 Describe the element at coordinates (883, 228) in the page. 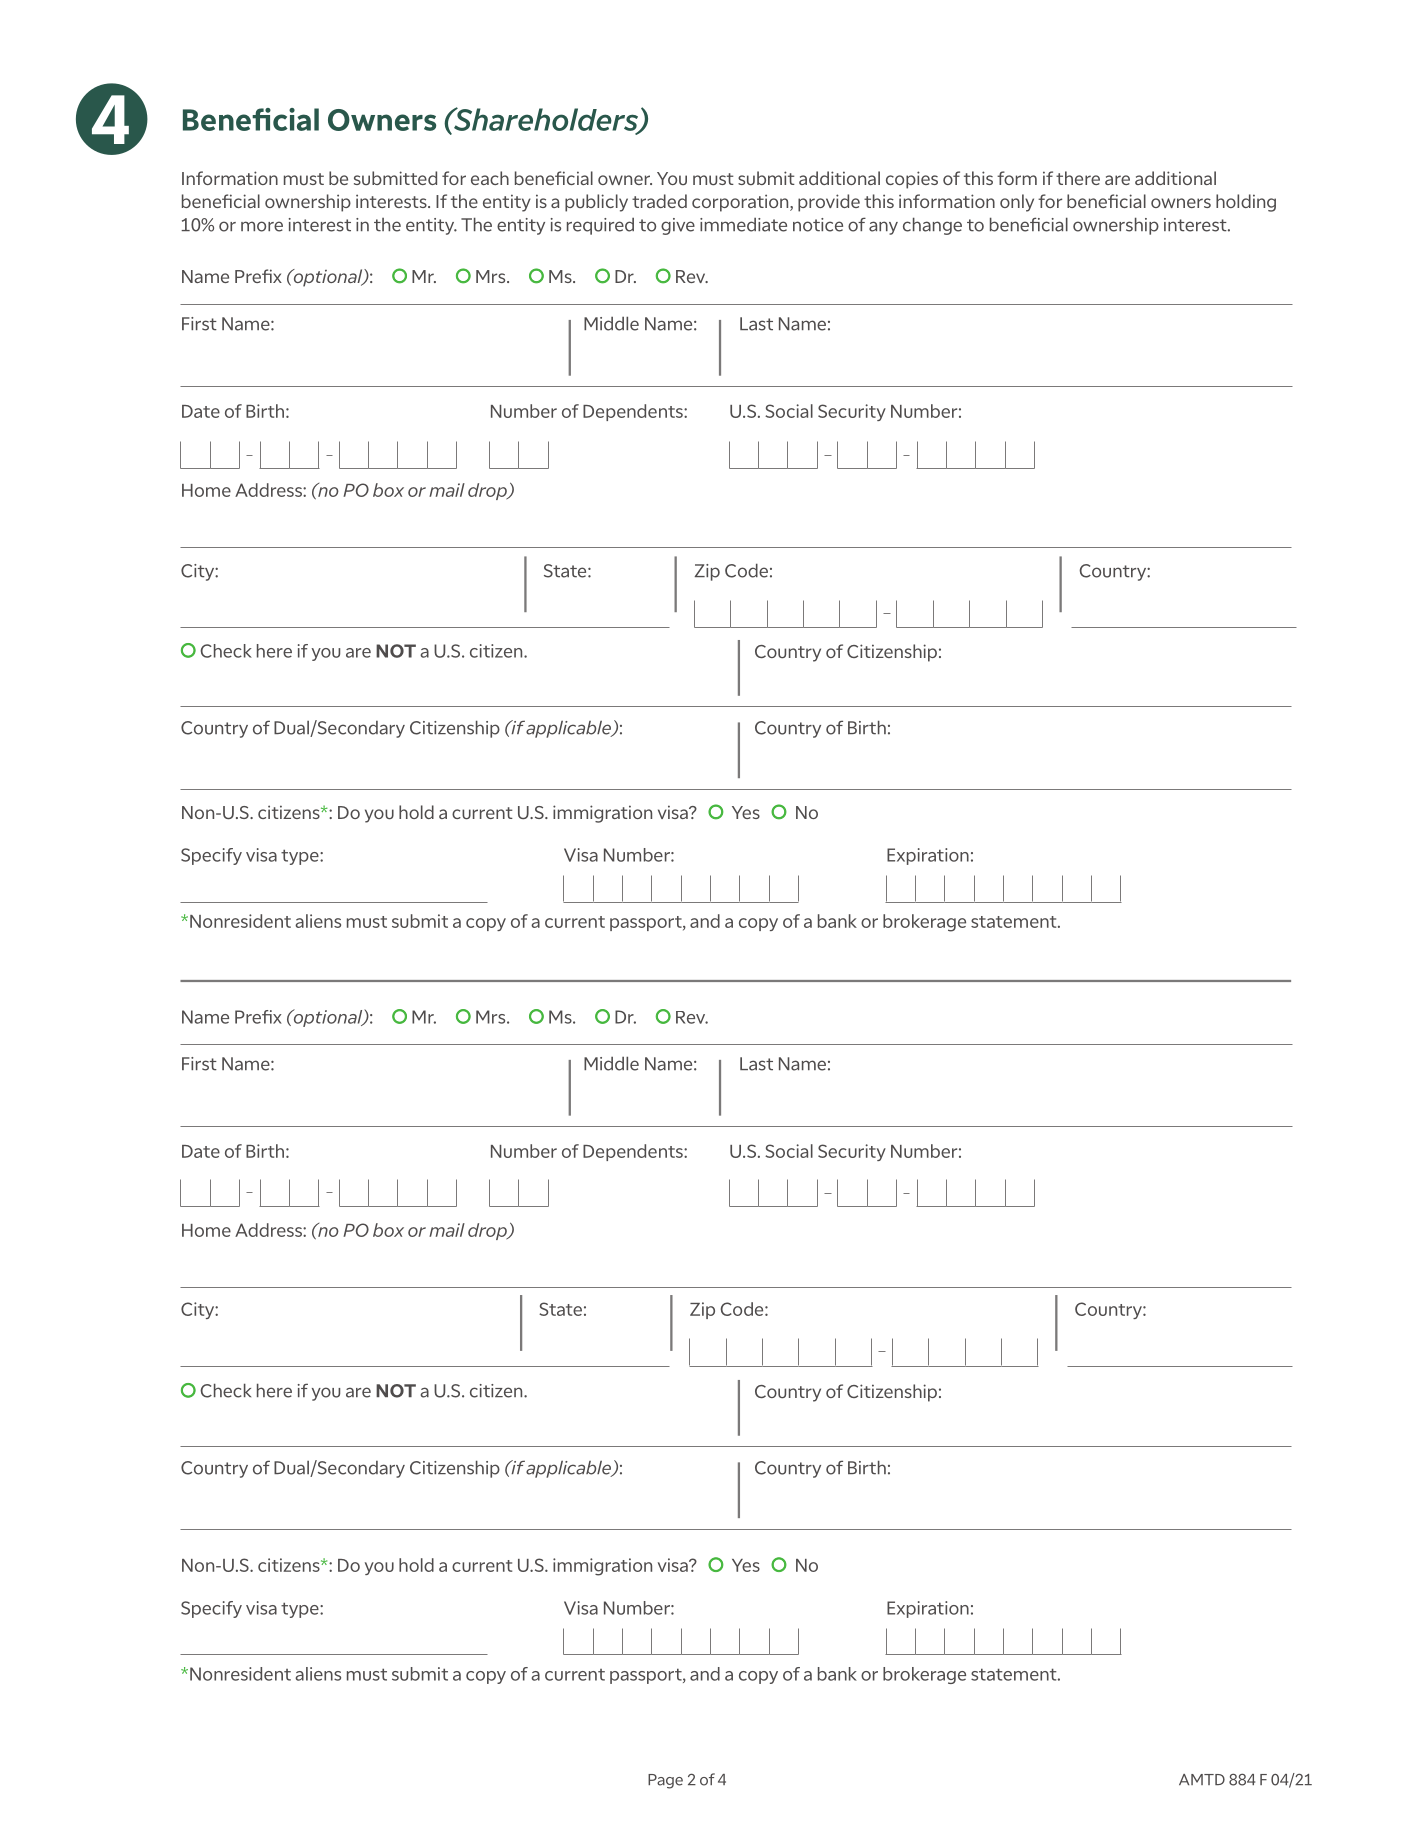

I see `any` at that location.
